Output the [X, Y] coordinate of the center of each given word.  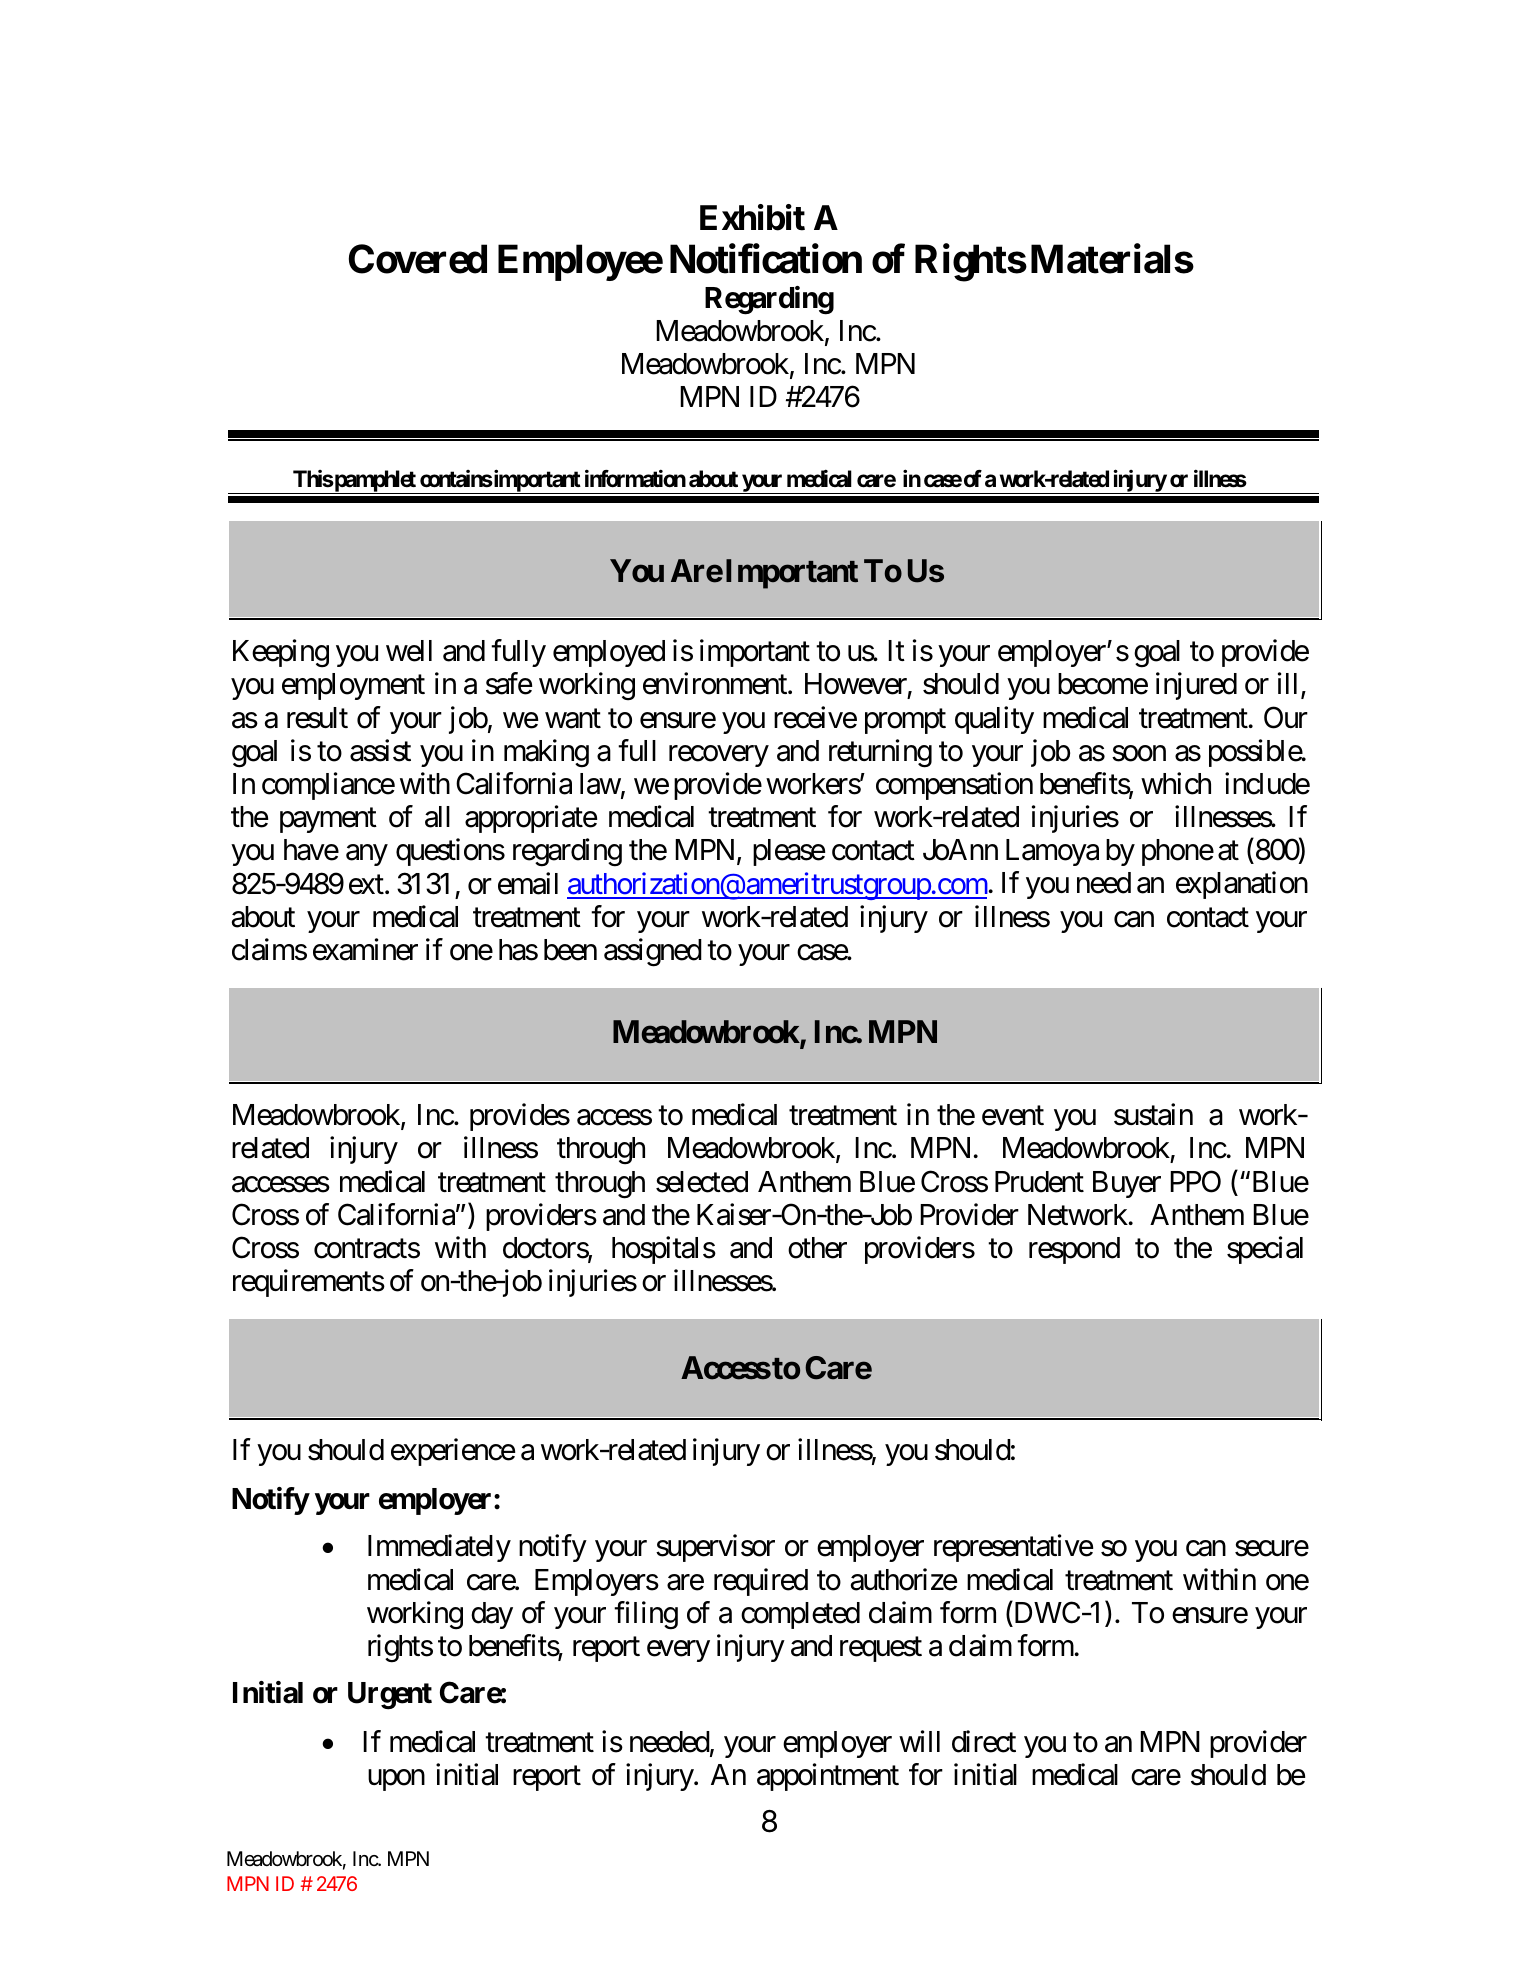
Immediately [439, 1548]
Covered [418, 259]
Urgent [390, 1696]
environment [716, 684]
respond [1074, 1250]
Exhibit [752, 217]
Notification [766, 259]
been [570, 950]
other [817, 1248]
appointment [828, 1777]
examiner [365, 949]
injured [1196, 686]
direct [984, 1741]
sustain [1153, 1114]
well [409, 651]
